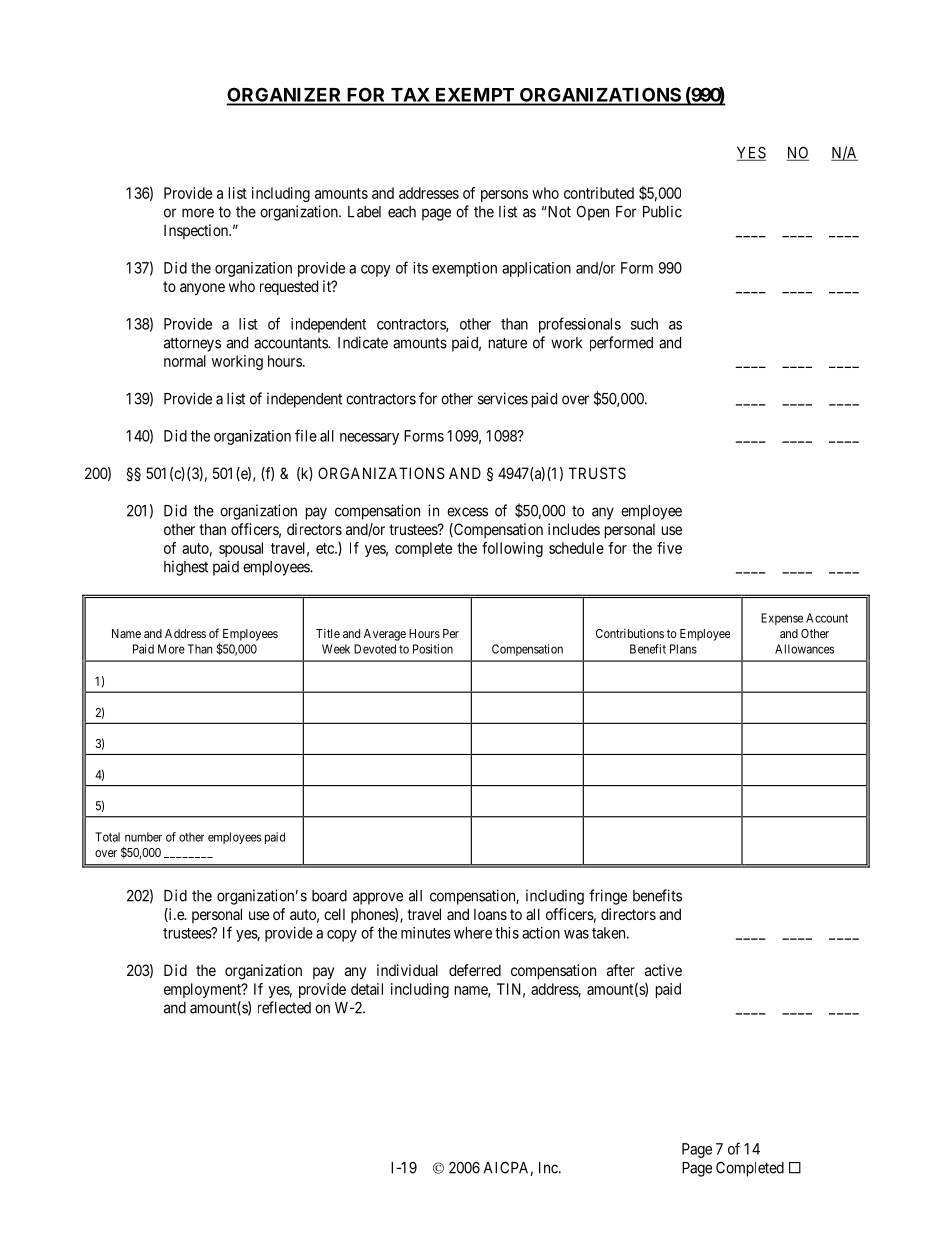  Describe the element at coordinates (185, 361) in the image. I see `normal` at that location.
